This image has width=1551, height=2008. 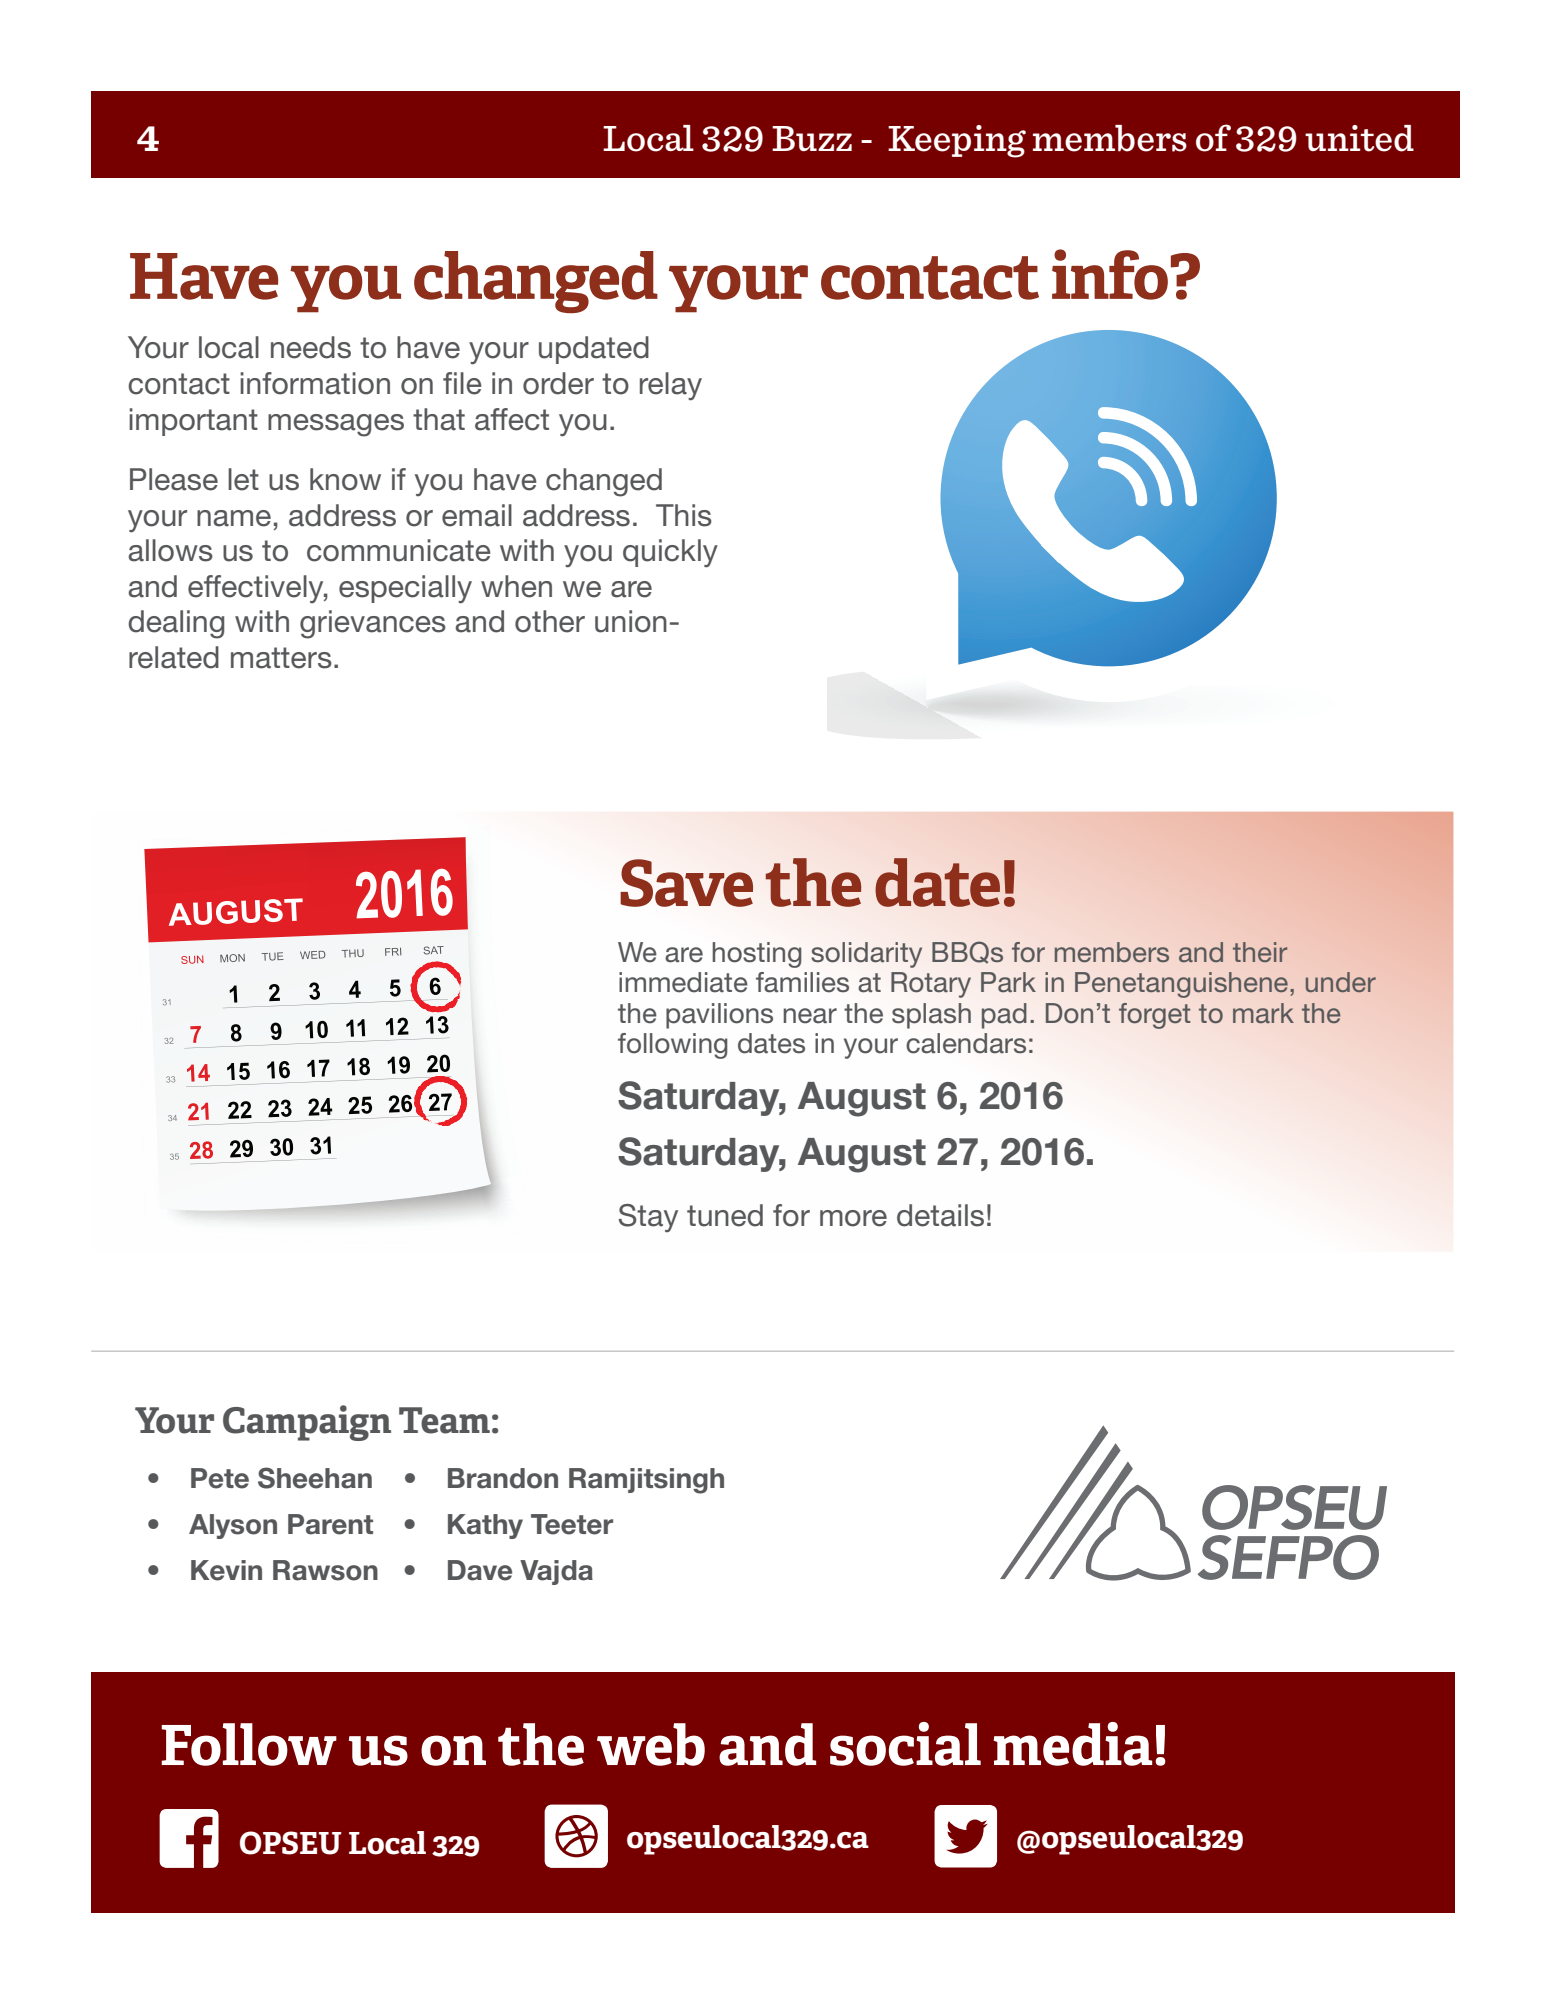 I want to click on grievances, so click(x=373, y=624).
